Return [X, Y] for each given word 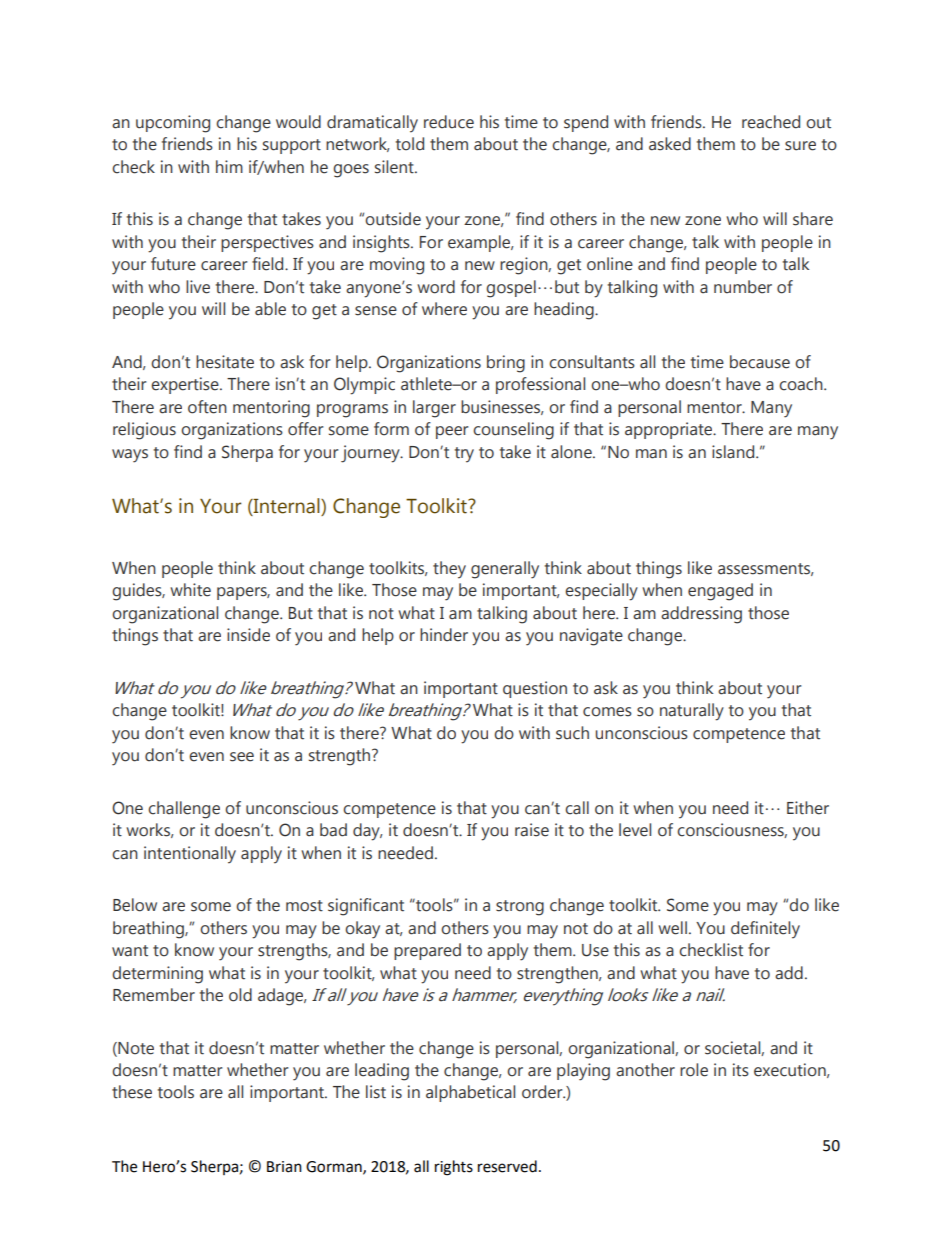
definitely [765, 930]
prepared [427, 951]
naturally [692, 712]
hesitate [225, 362]
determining [157, 975]
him [229, 166]
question [535, 689]
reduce [449, 122]
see [242, 757]
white [190, 590]
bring [506, 364]
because [760, 362]
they [449, 570]
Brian [284, 1167]
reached [771, 122]
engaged [720, 592]
